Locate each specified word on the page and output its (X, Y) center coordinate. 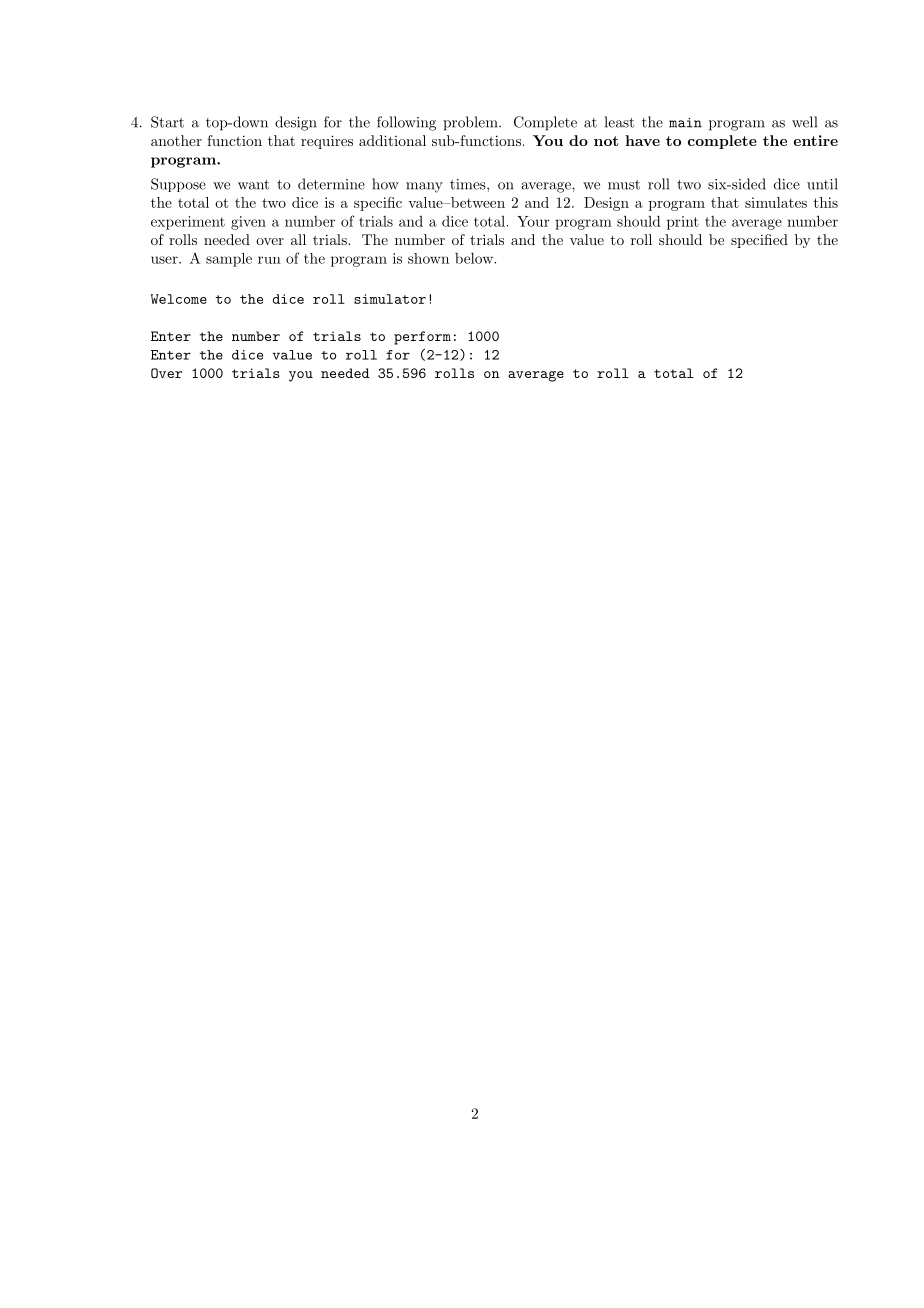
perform (422, 338)
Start (167, 122)
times (469, 184)
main (685, 123)
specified (759, 241)
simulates (776, 202)
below (475, 258)
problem (471, 123)
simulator (390, 299)
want (253, 185)
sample (229, 260)
